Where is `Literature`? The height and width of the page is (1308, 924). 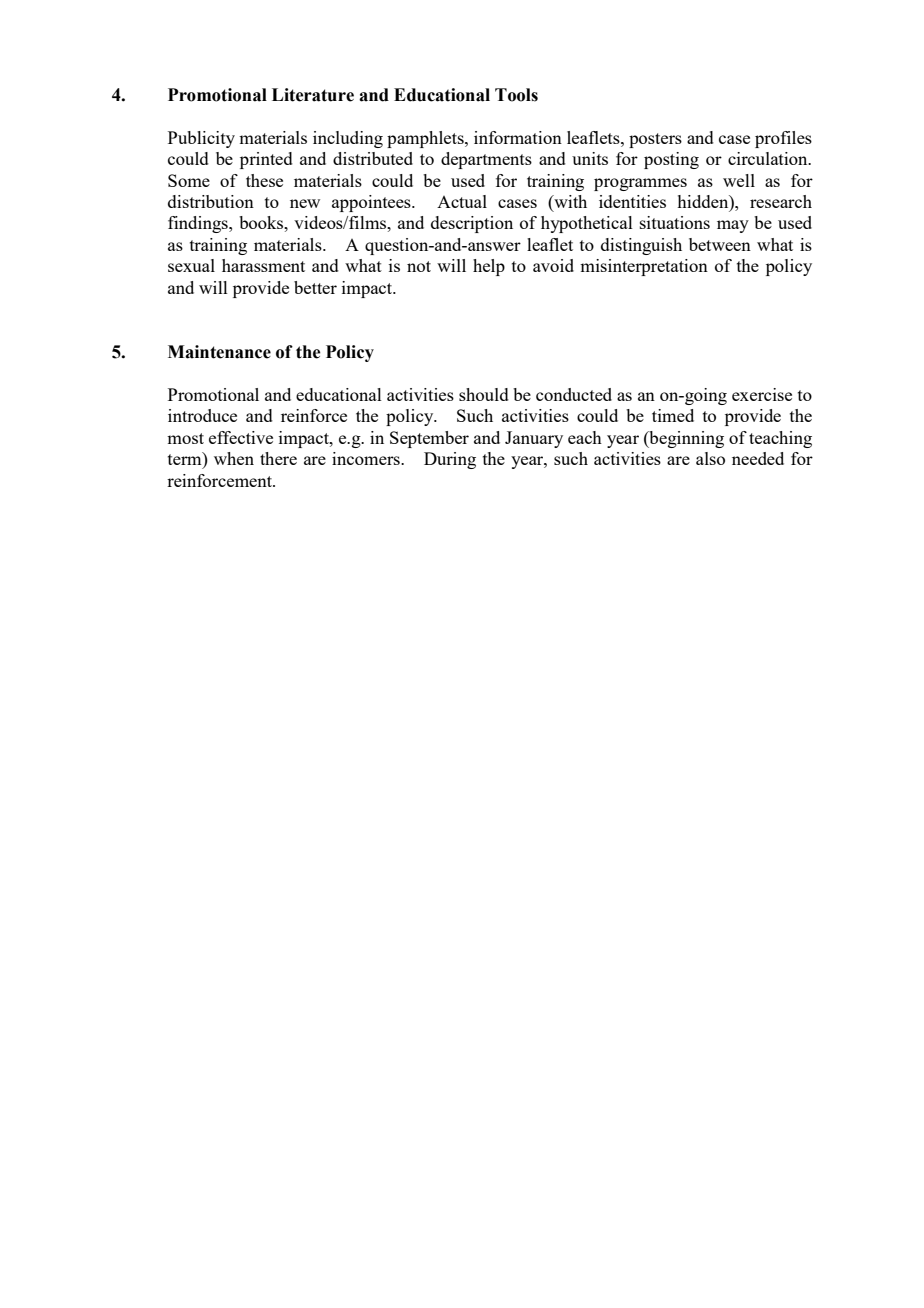 Literature is located at coordinates (313, 95).
